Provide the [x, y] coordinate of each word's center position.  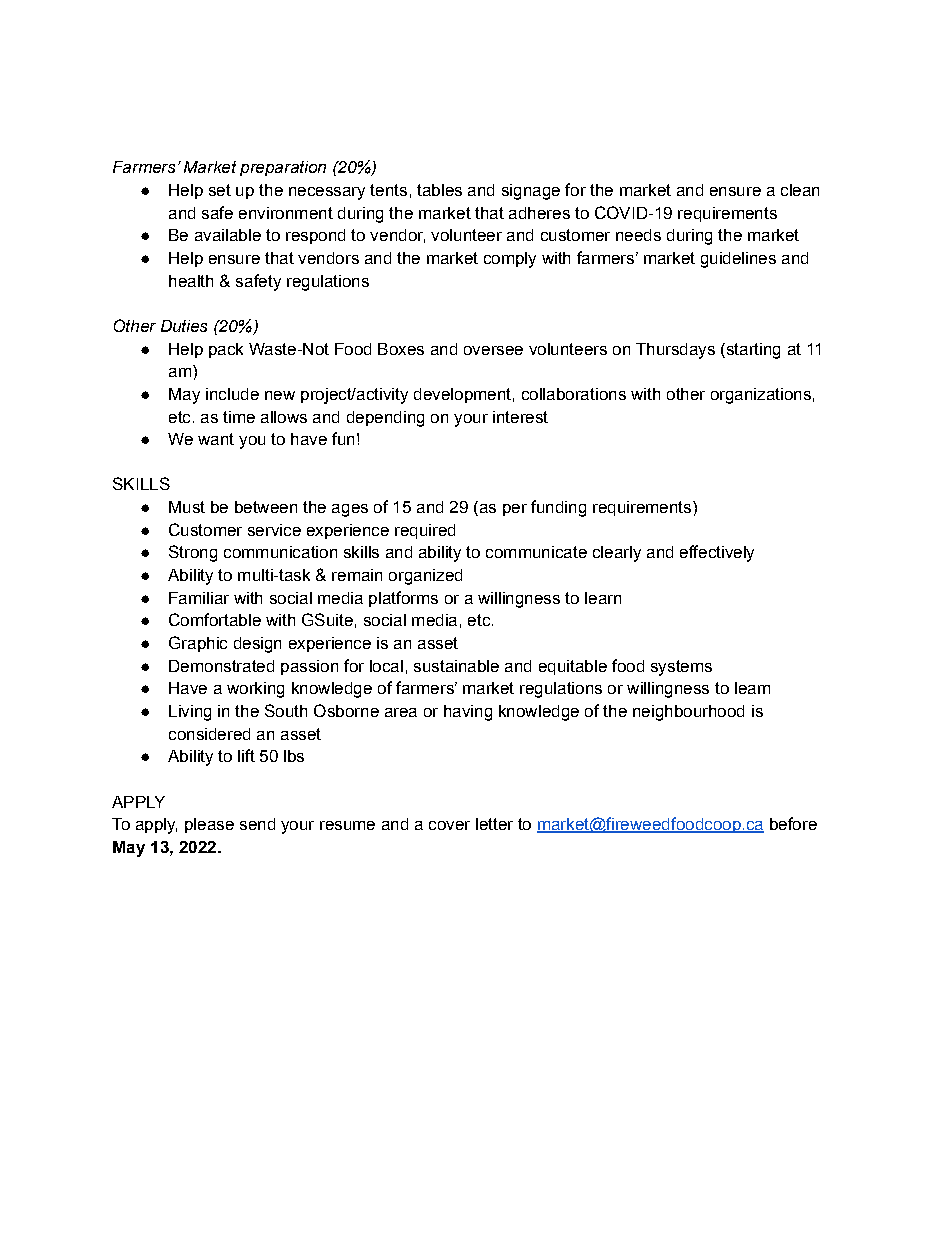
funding [558, 508]
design [257, 645]
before [793, 823]
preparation [283, 168]
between [266, 507]
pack [226, 350]
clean [800, 190]
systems [681, 668]
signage [531, 192]
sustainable [456, 666]
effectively [717, 553]
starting [752, 351]
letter [494, 824]
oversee [493, 350]
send [257, 824]
